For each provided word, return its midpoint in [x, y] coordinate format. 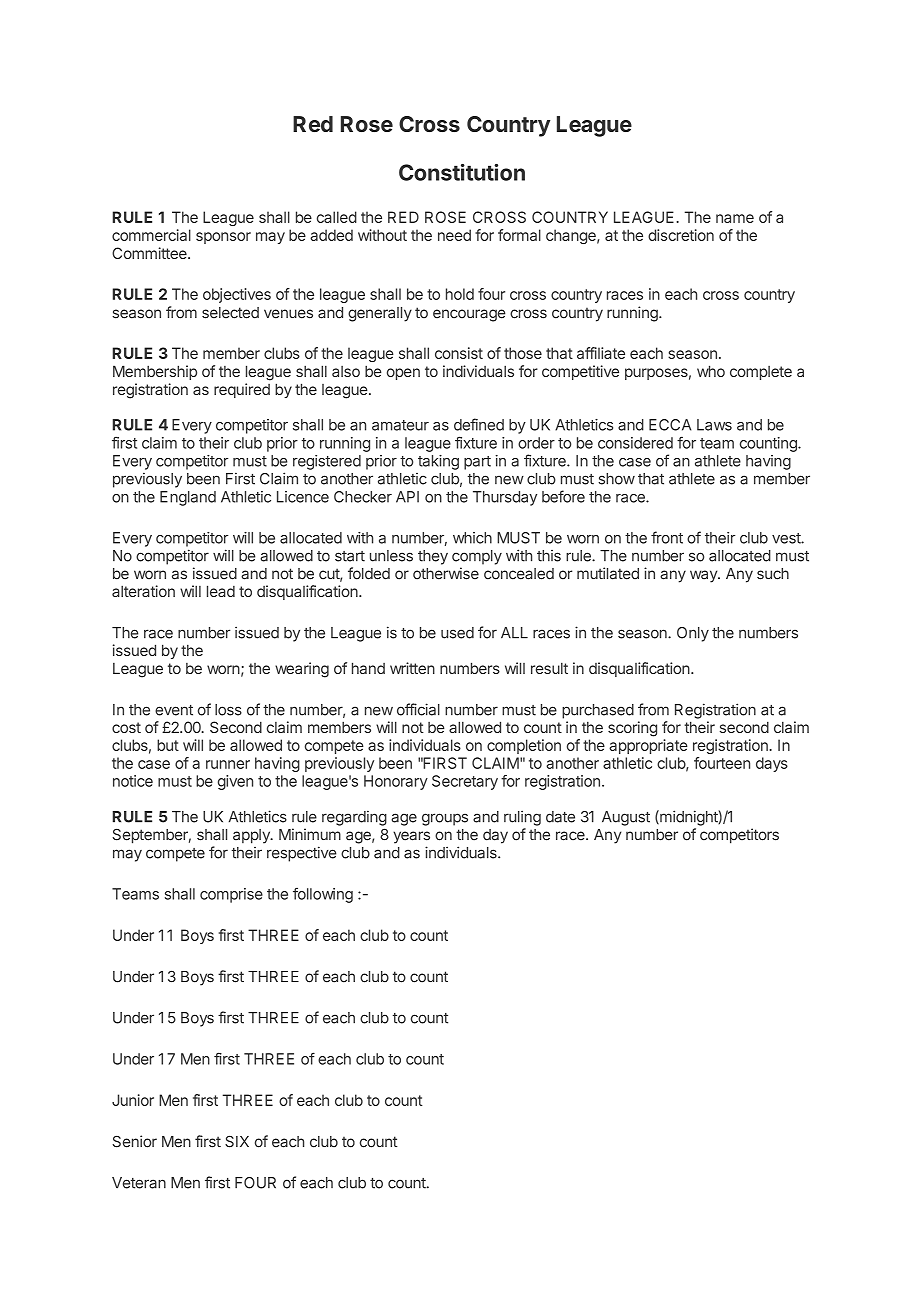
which [472, 538]
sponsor [223, 238]
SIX [237, 1141]
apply [252, 836]
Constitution [462, 172]
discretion [681, 235]
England [188, 498]
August [626, 818]
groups [445, 819]
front [667, 537]
